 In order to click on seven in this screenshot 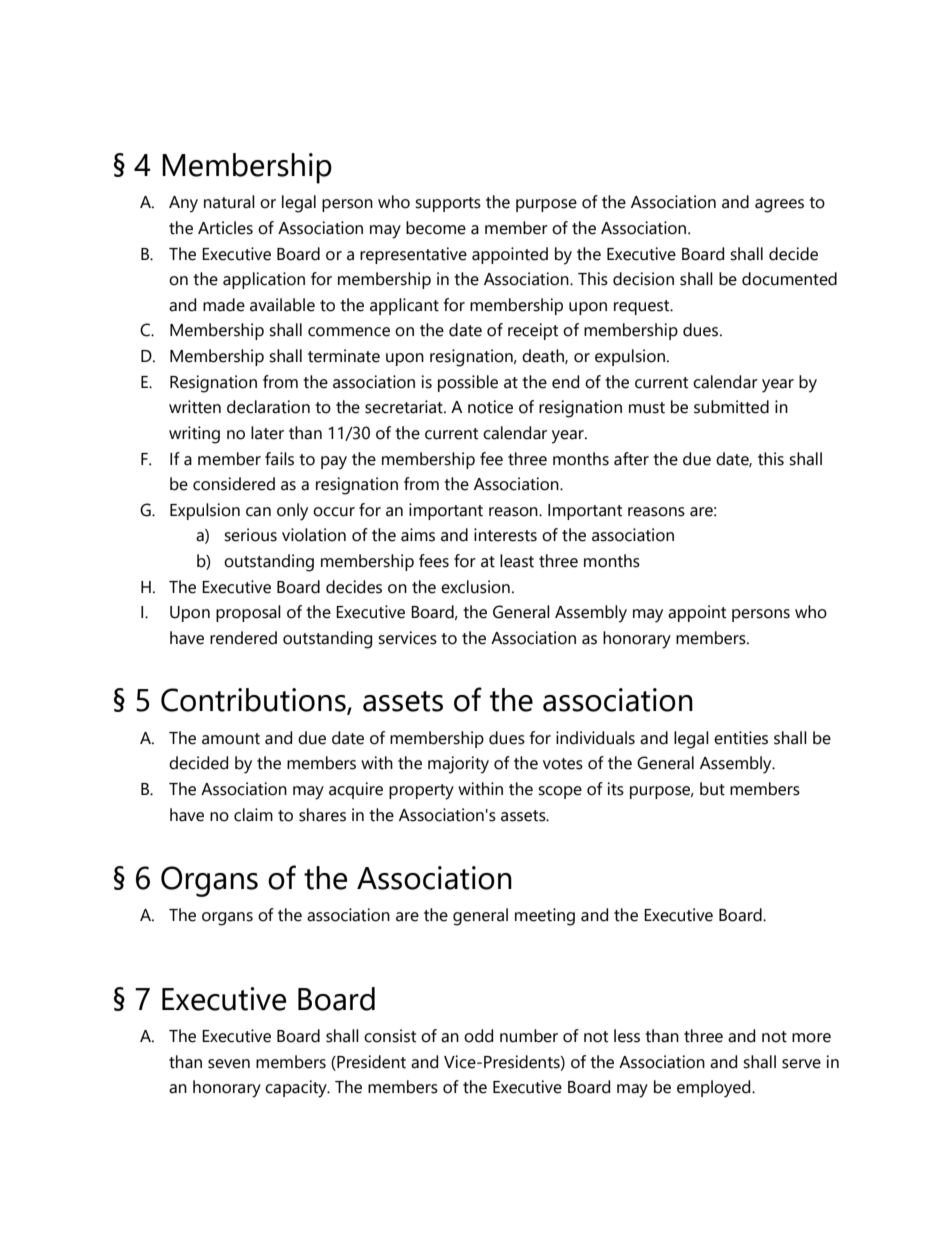, I will do `click(229, 1064)`.
